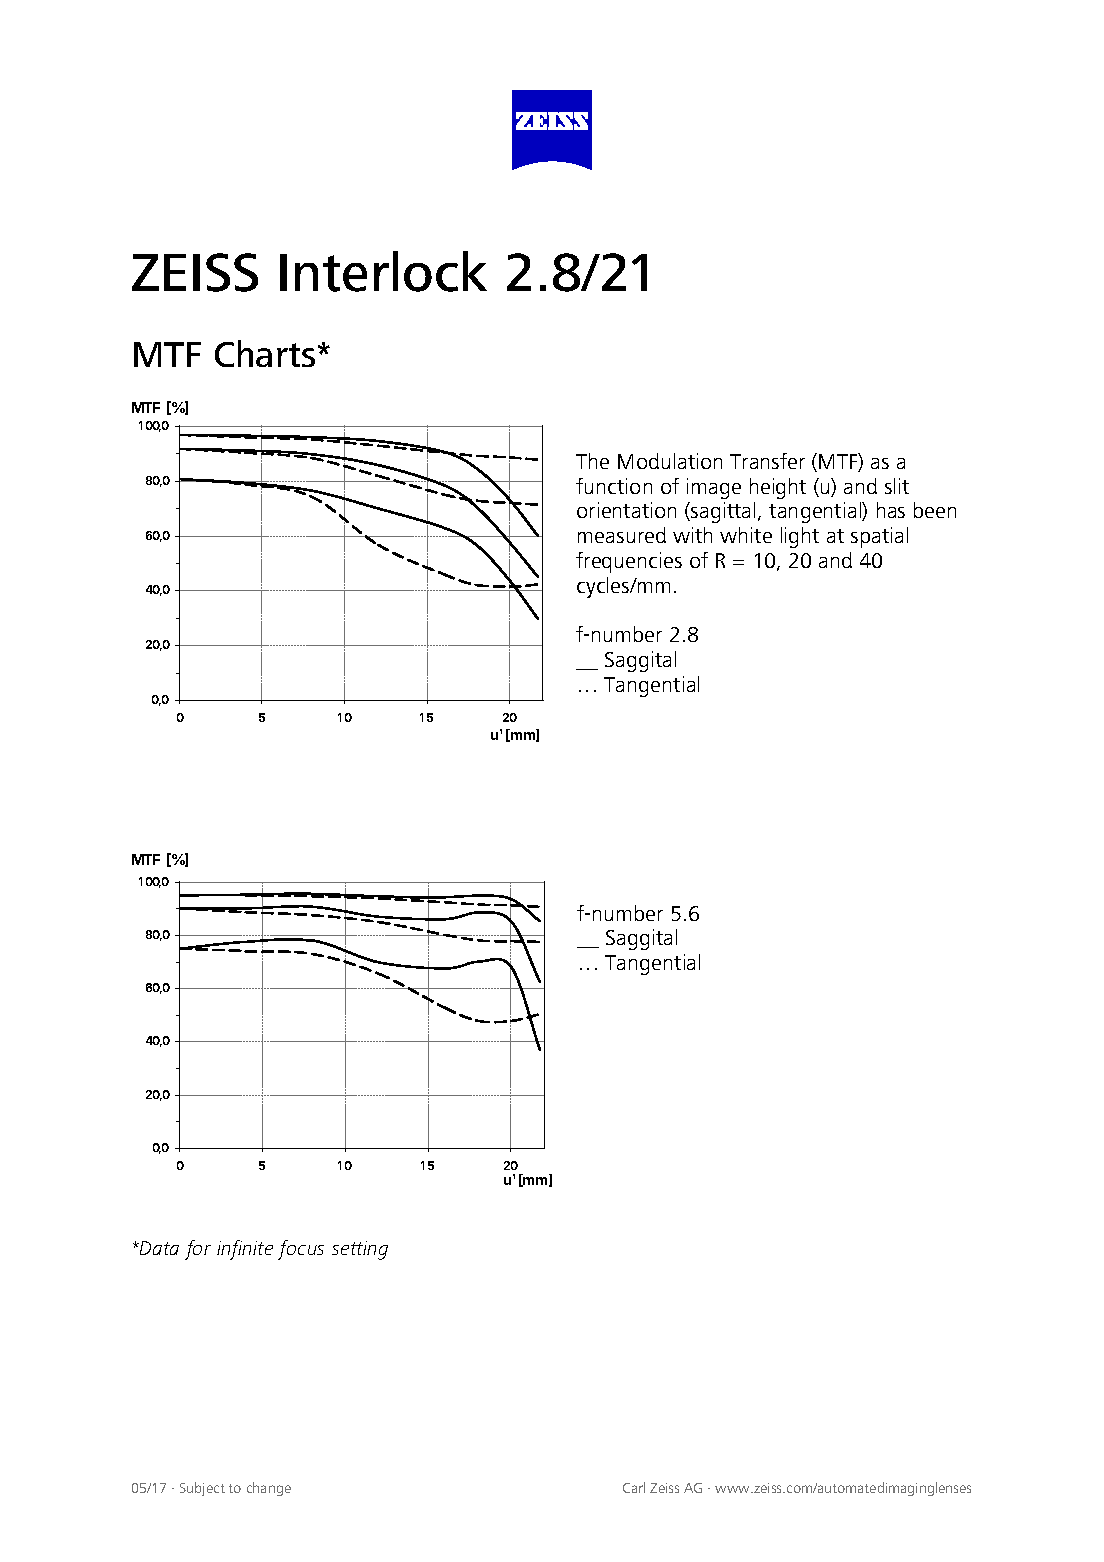  What do you see at coordinates (265, 353) in the screenshot?
I see `Charts` at bounding box center [265, 353].
